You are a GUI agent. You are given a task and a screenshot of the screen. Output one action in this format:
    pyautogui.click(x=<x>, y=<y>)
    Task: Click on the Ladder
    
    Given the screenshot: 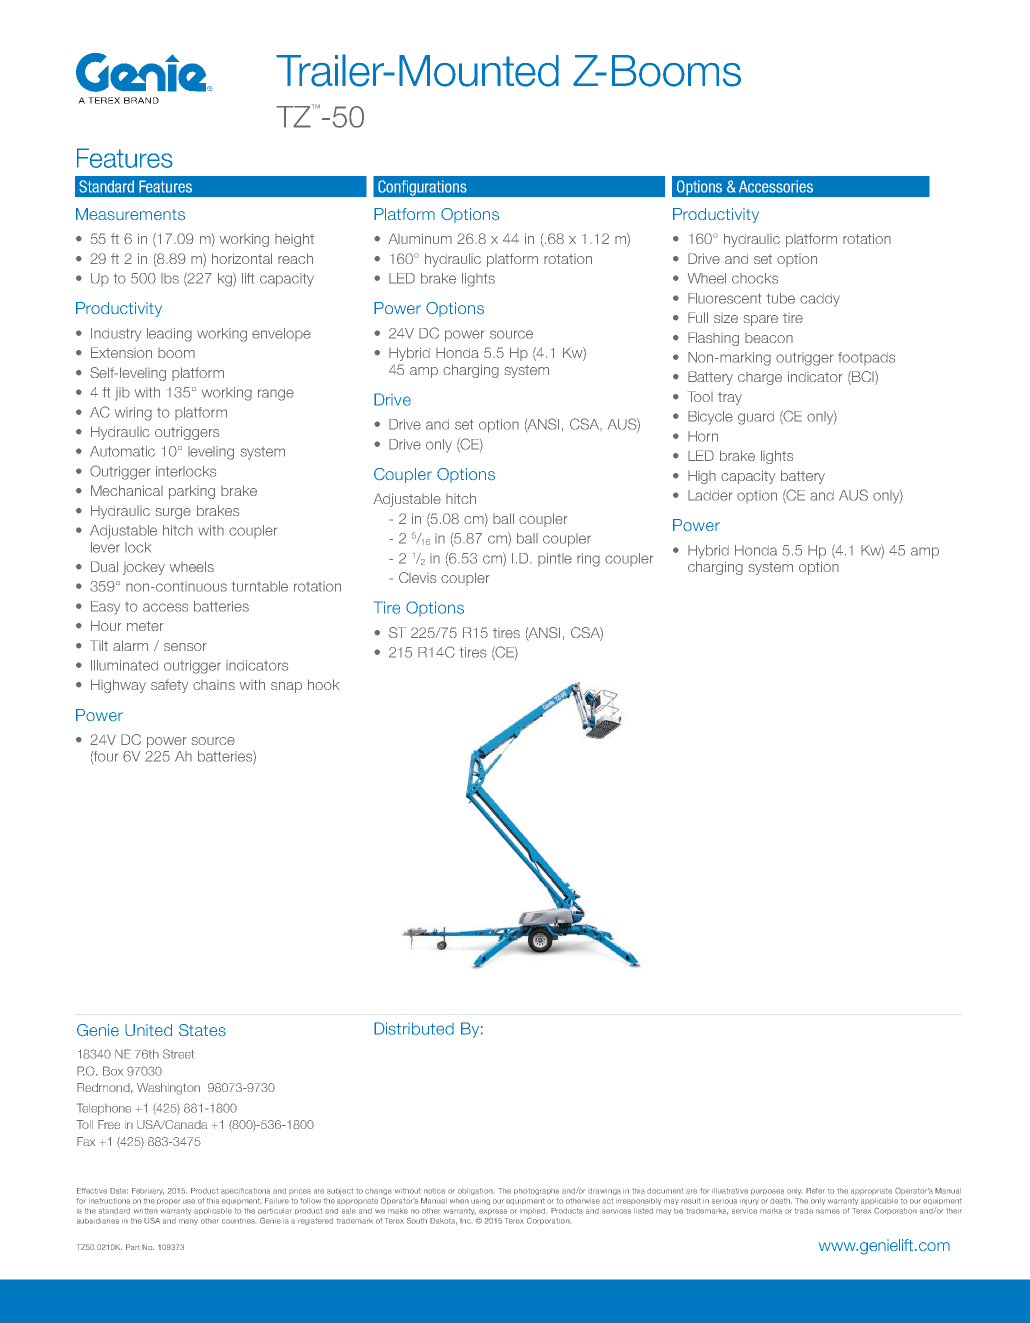 What is the action you would take?
    pyautogui.click(x=710, y=495)
